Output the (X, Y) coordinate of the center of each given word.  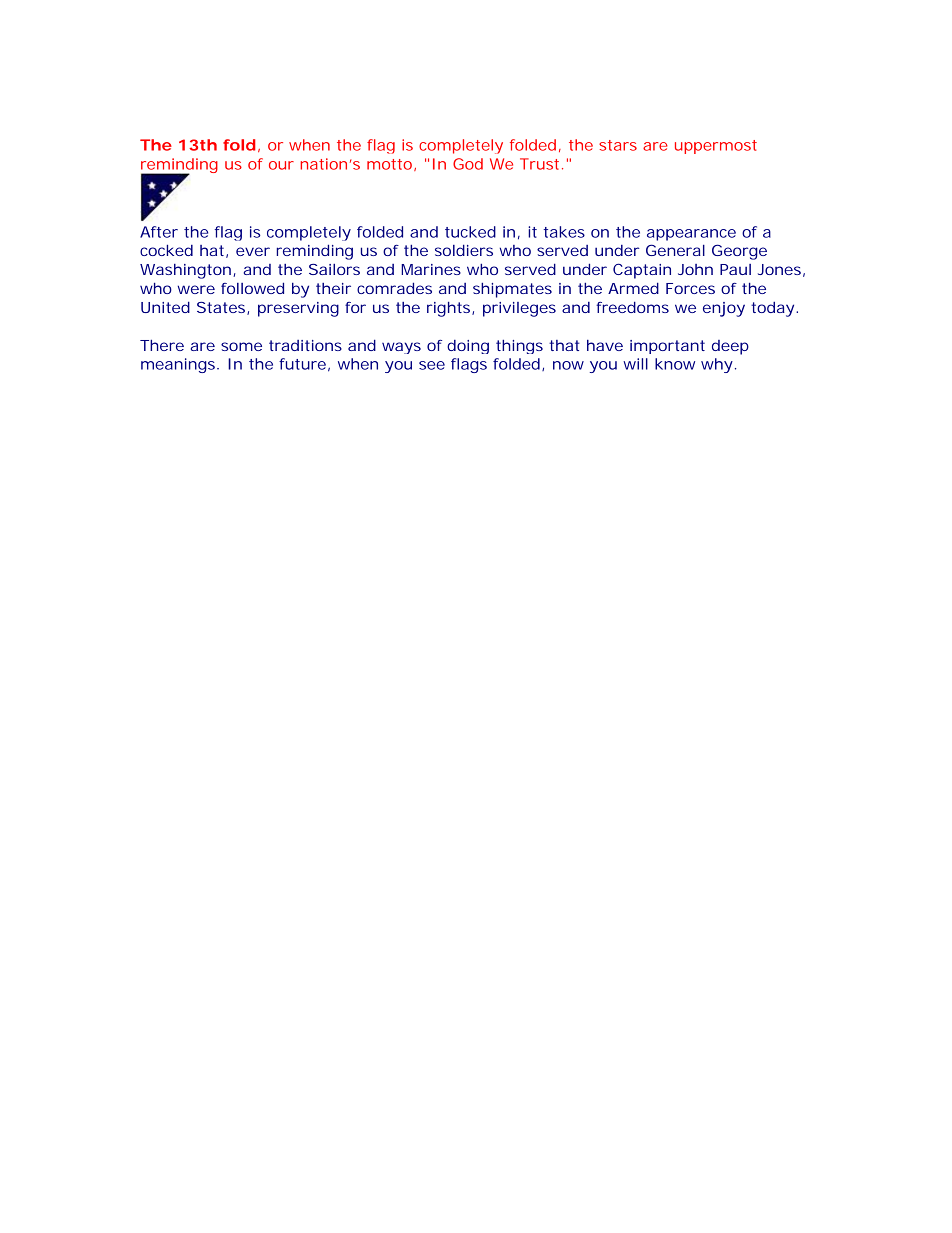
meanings (179, 365)
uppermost (716, 147)
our (281, 165)
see (432, 365)
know (675, 364)
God (468, 164)
